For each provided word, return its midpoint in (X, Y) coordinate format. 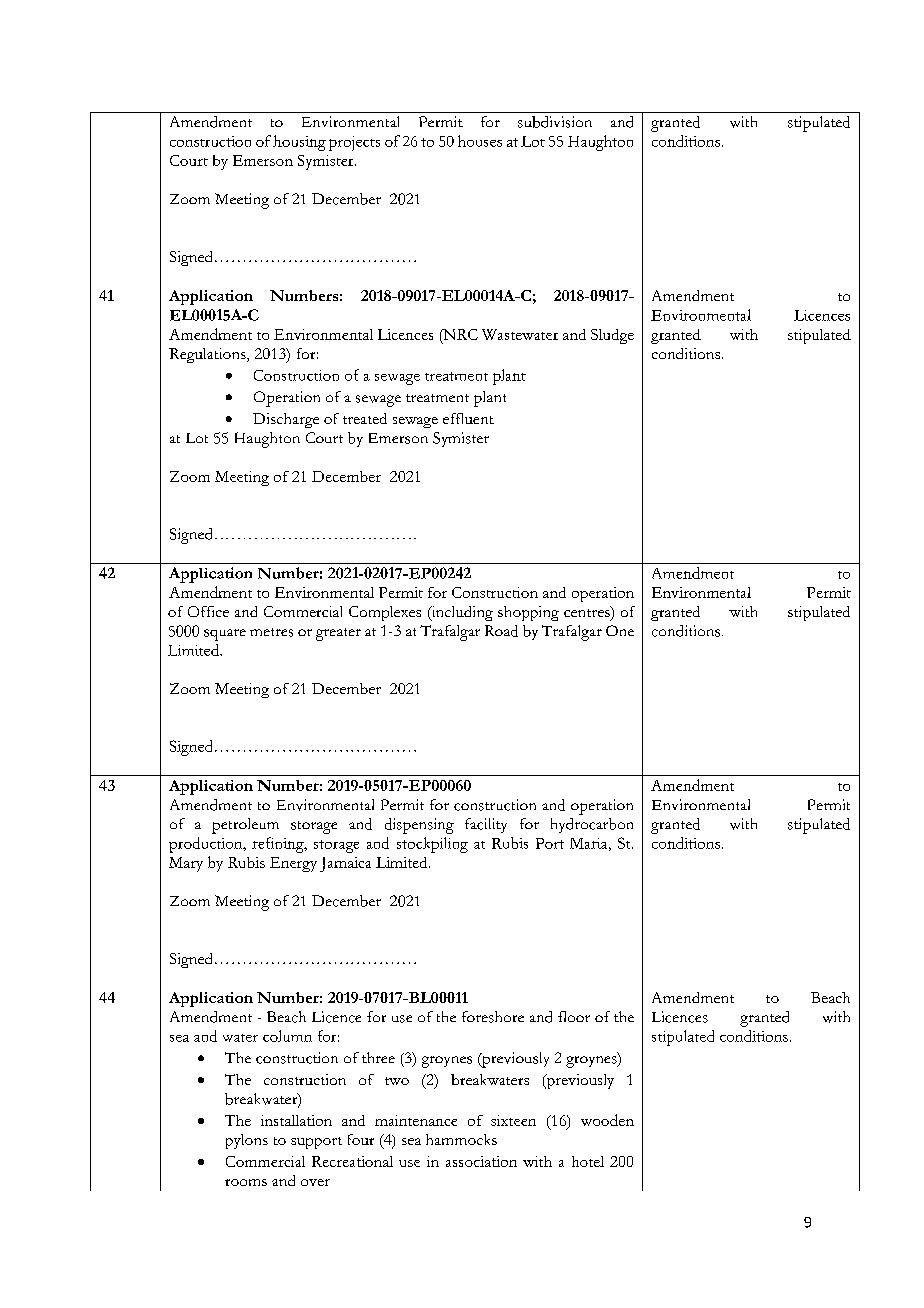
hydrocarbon (592, 825)
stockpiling (432, 845)
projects (354, 143)
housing (299, 143)
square (225, 635)
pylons (247, 1141)
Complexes (385, 613)
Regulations (208, 355)
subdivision (555, 122)
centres (588, 613)
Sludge (612, 336)
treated (365, 418)
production (207, 845)
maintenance (416, 1120)
